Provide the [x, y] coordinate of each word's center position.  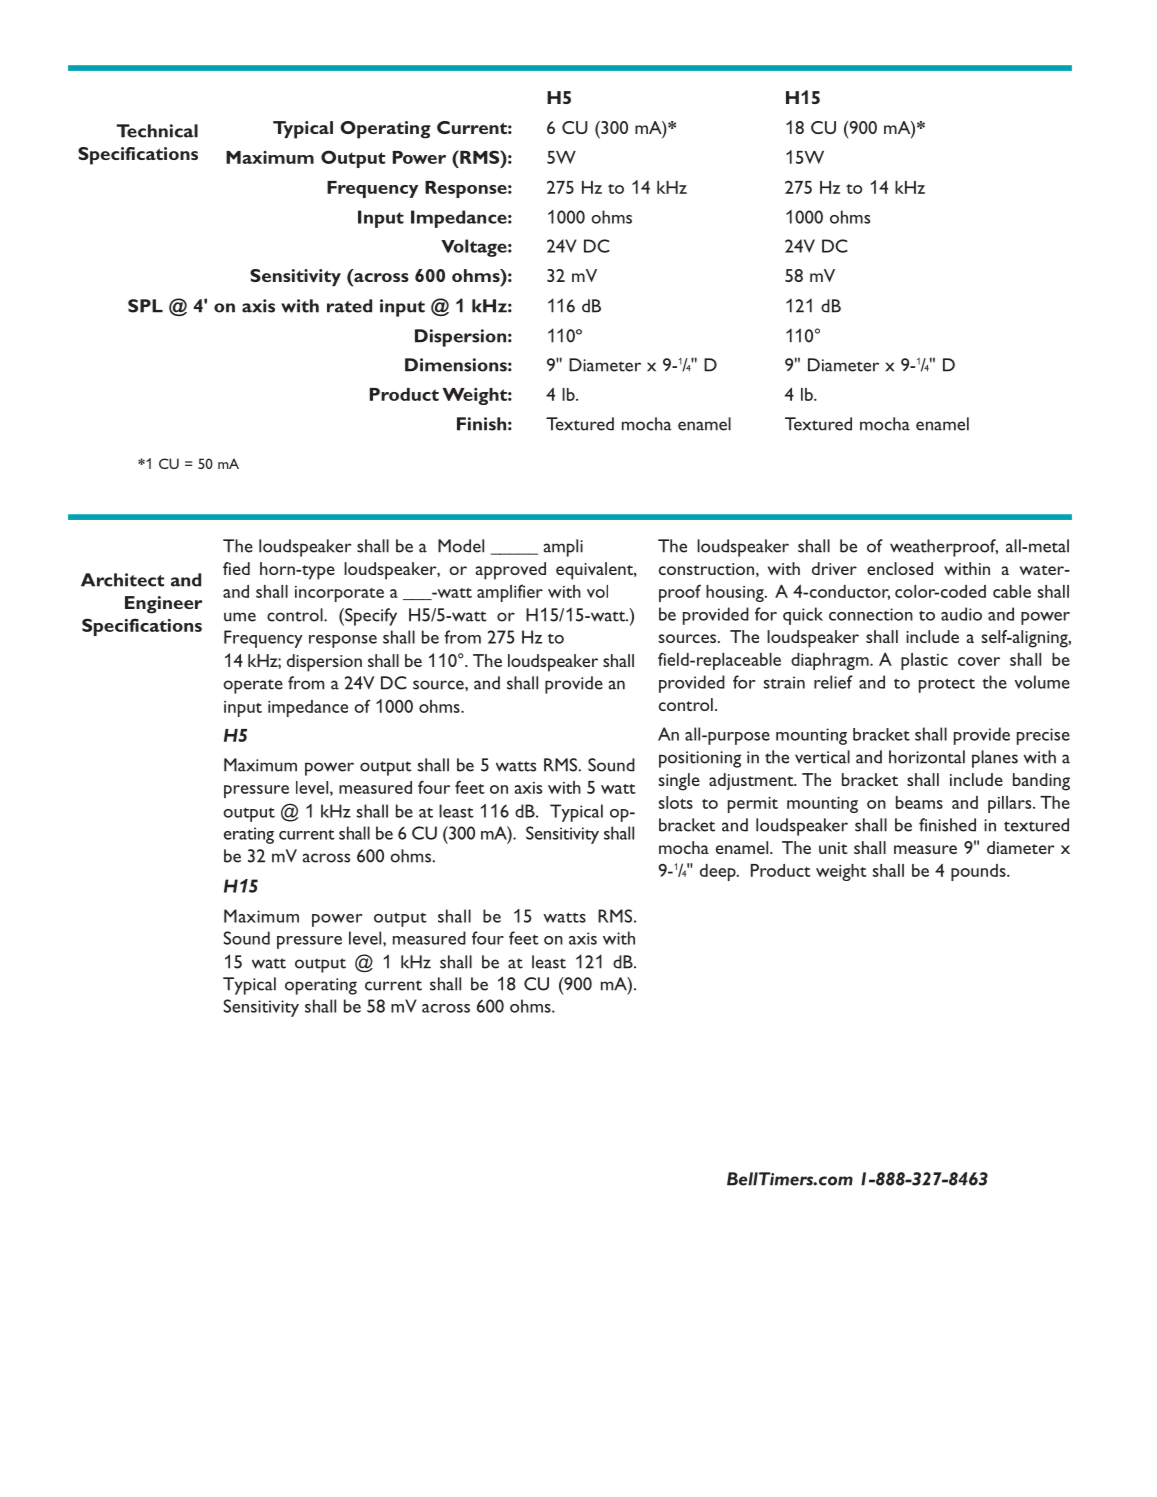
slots [676, 802]
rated [349, 306]
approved [511, 571]
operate [253, 686]
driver [834, 568]
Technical [157, 131]
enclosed [900, 568]
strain [784, 682]
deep [719, 872]
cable [1012, 591]
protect [947, 685]
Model [461, 546]
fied [236, 568]
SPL [145, 306]
